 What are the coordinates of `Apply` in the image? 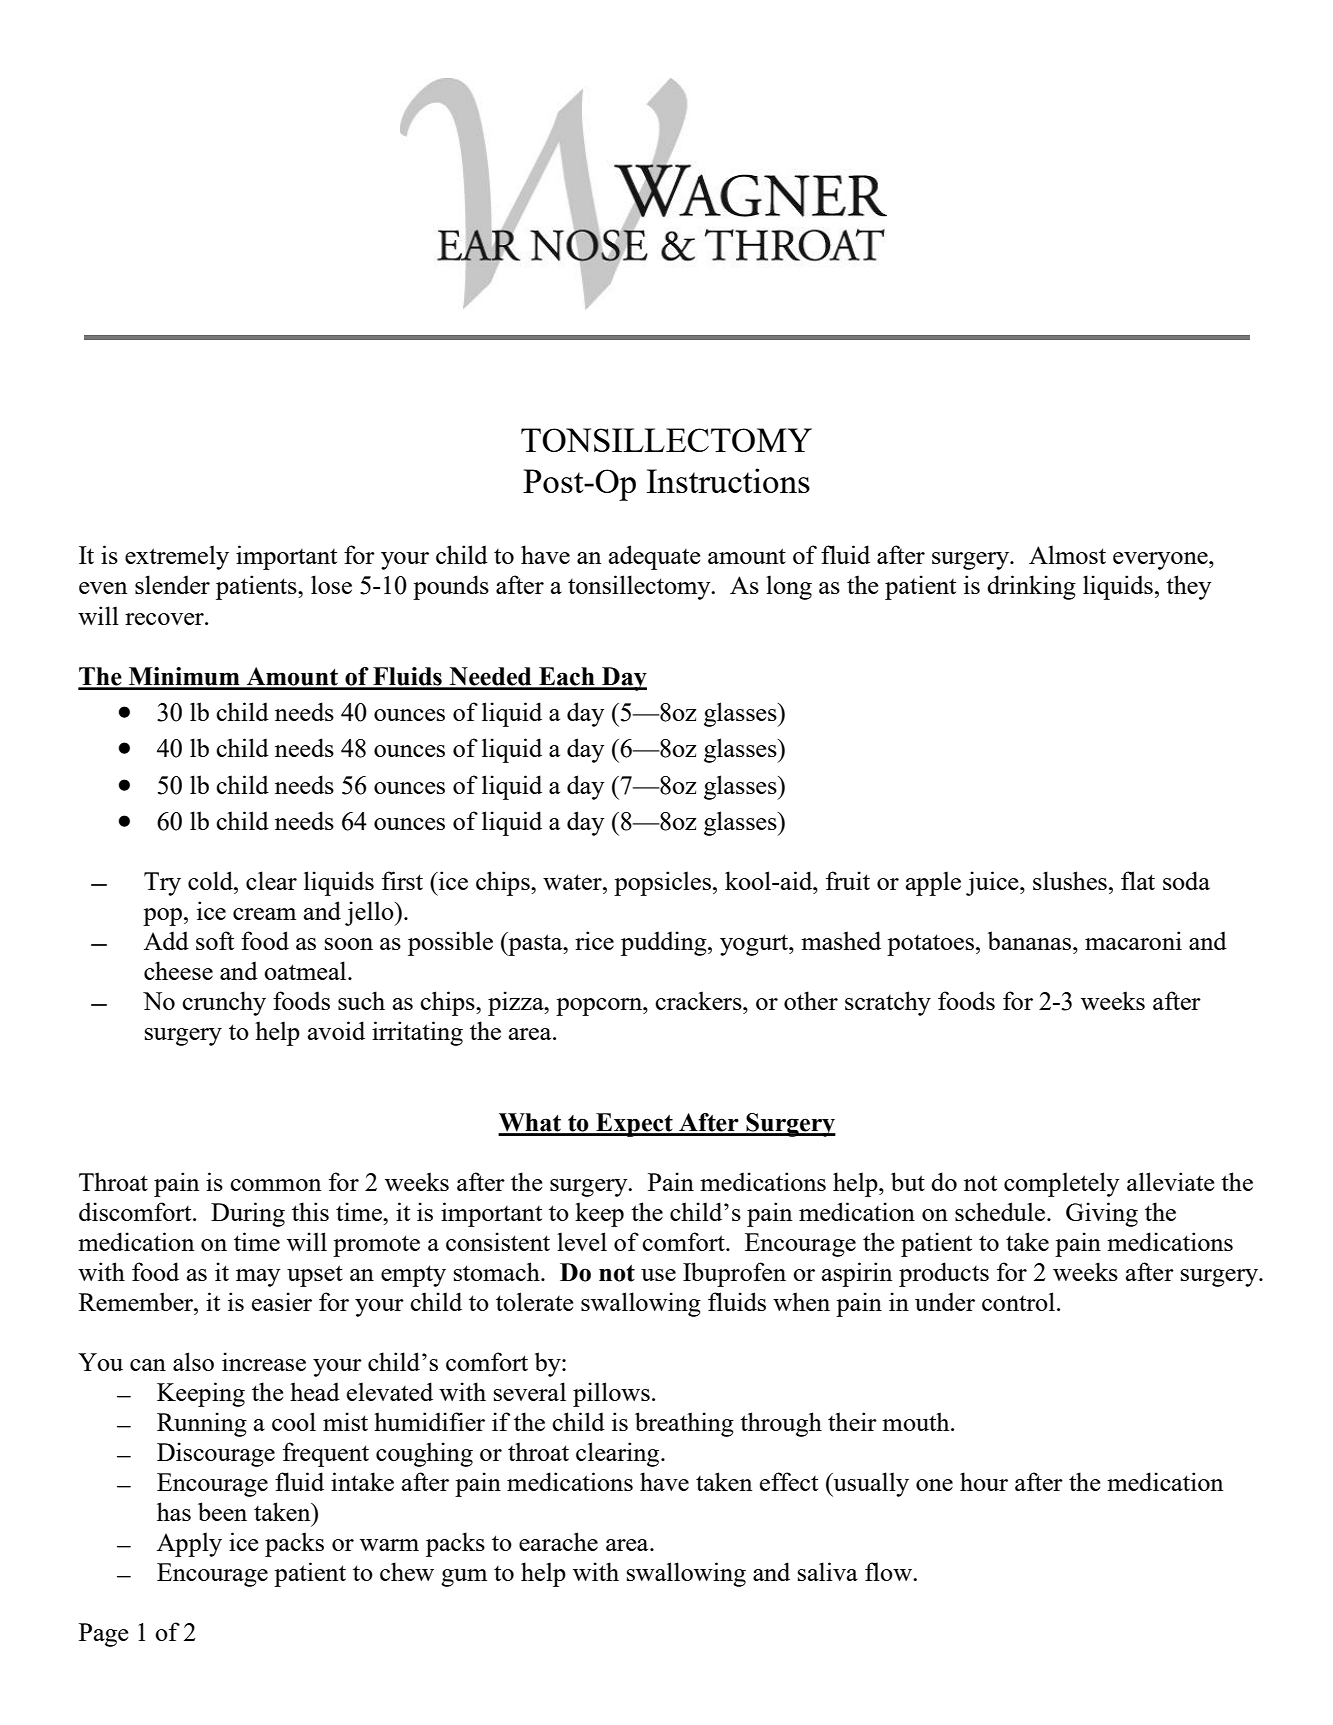 It's located at (189, 1544).
